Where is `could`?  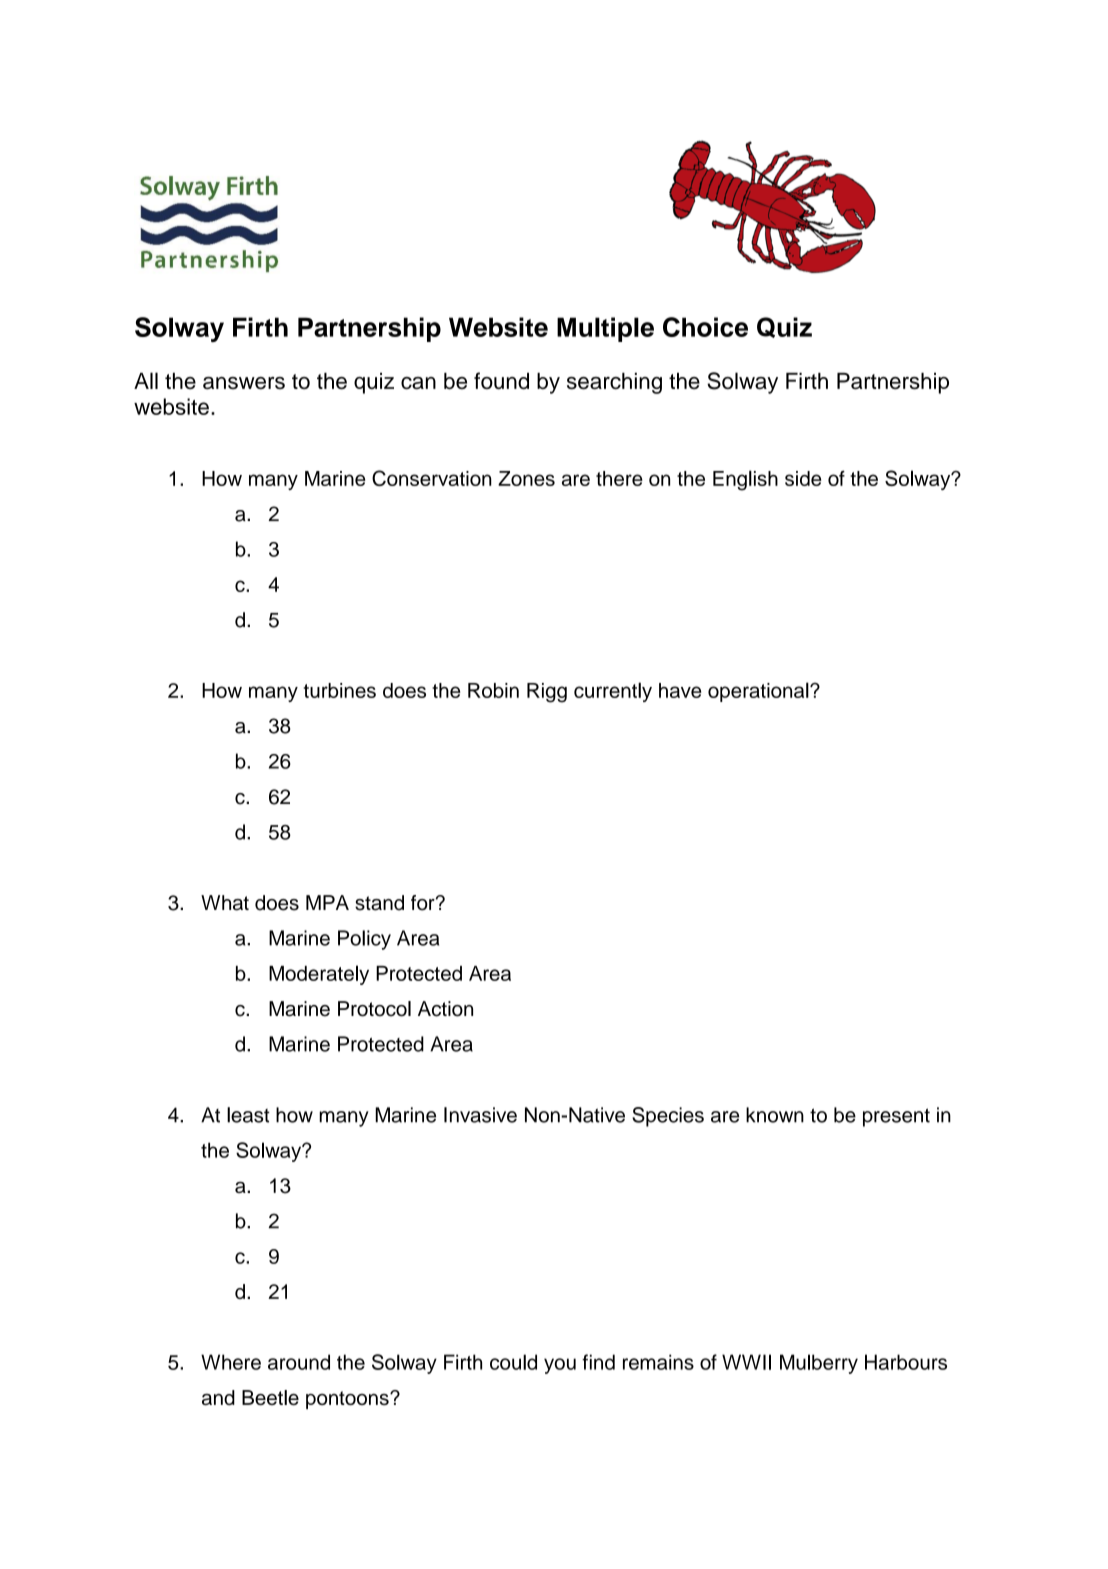 could is located at coordinates (513, 1362).
